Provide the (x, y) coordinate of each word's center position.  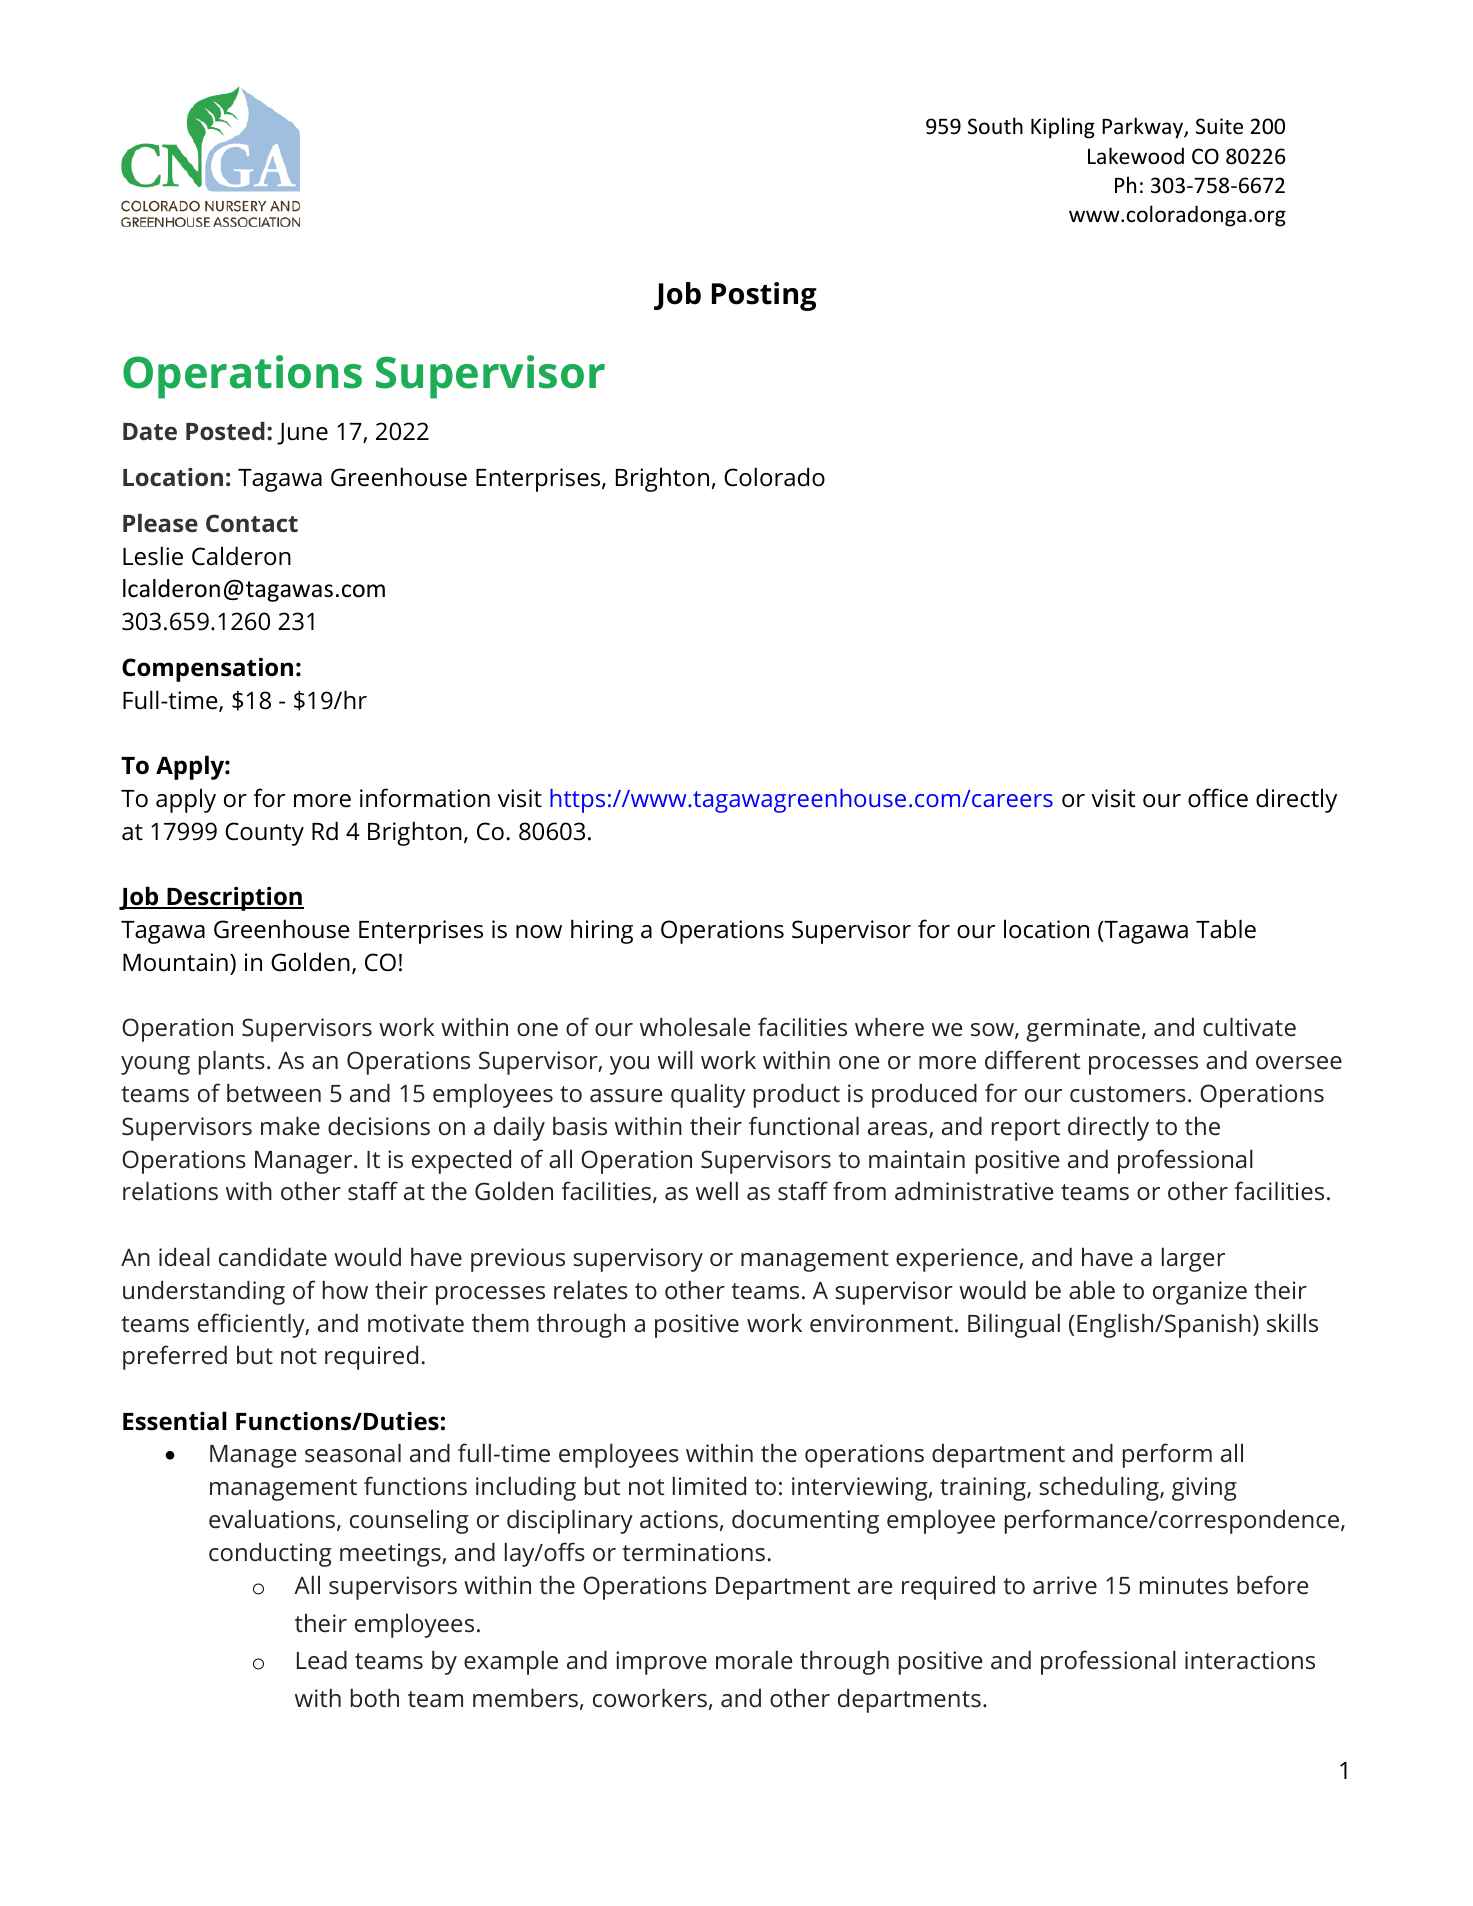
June (302, 434)
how (345, 1289)
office (1218, 798)
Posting (764, 296)
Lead (322, 1660)
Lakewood (1136, 156)
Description (234, 899)
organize (1200, 1293)
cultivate (1249, 1026)
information (425, 798)
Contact (252, 523)
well (717, 1190)
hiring (602, 931)
